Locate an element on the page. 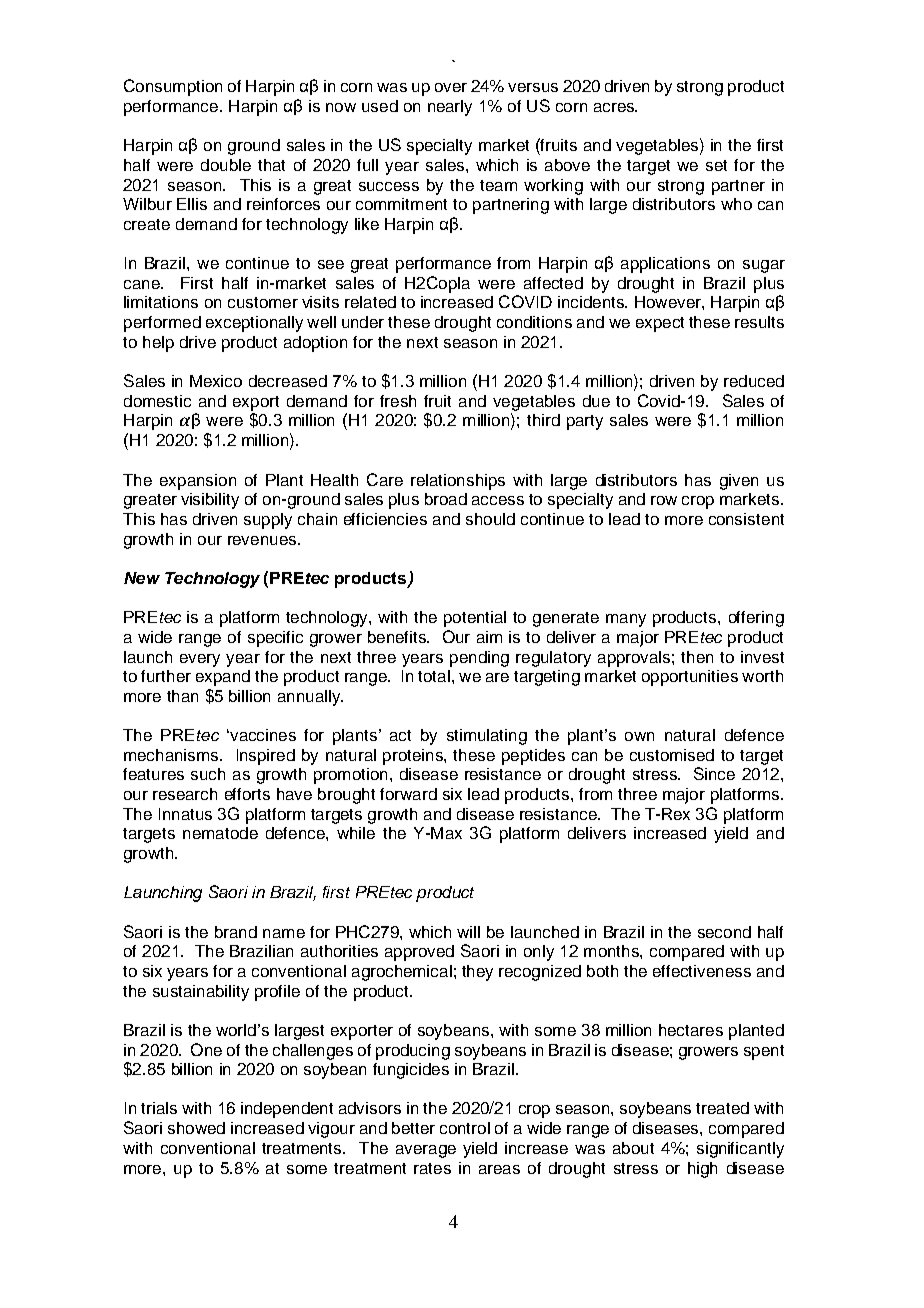 Image resolution: width=924 pixels, height=1308 pixels. expansion is located at coordinates (198, 482).
